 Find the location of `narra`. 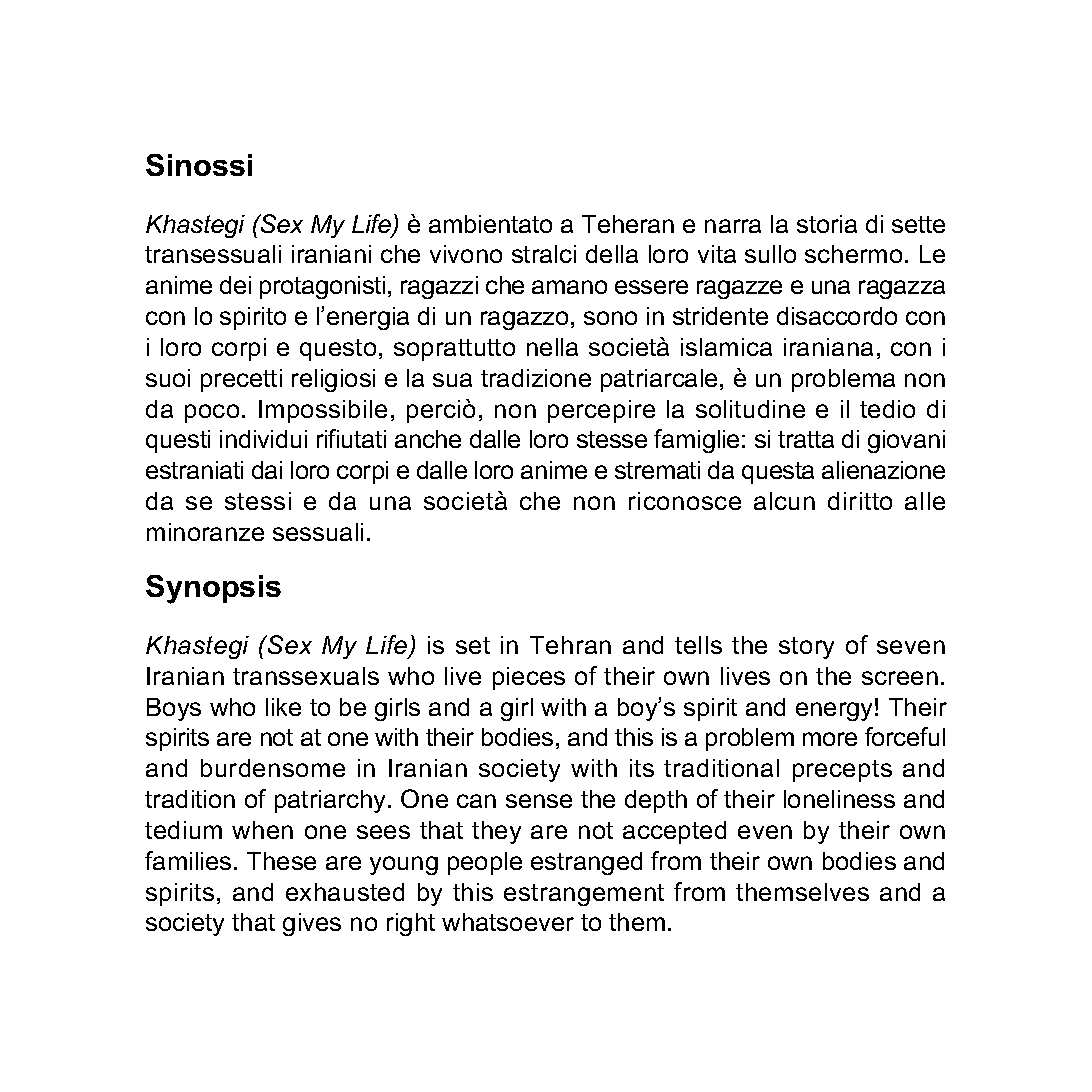

narra is located at coordinates (733, 226).
